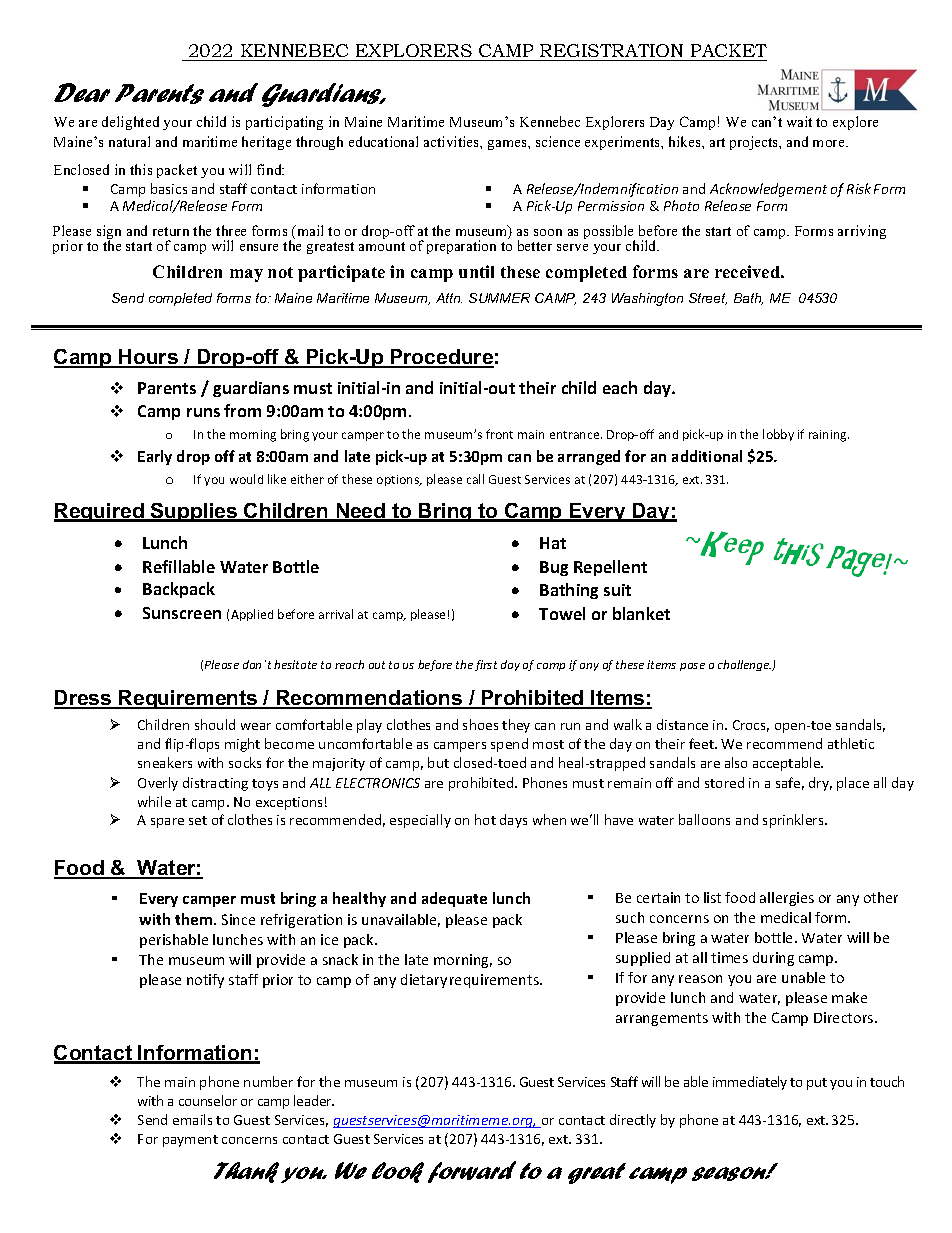  I want to click on SUMMER, so click(499, 298).
